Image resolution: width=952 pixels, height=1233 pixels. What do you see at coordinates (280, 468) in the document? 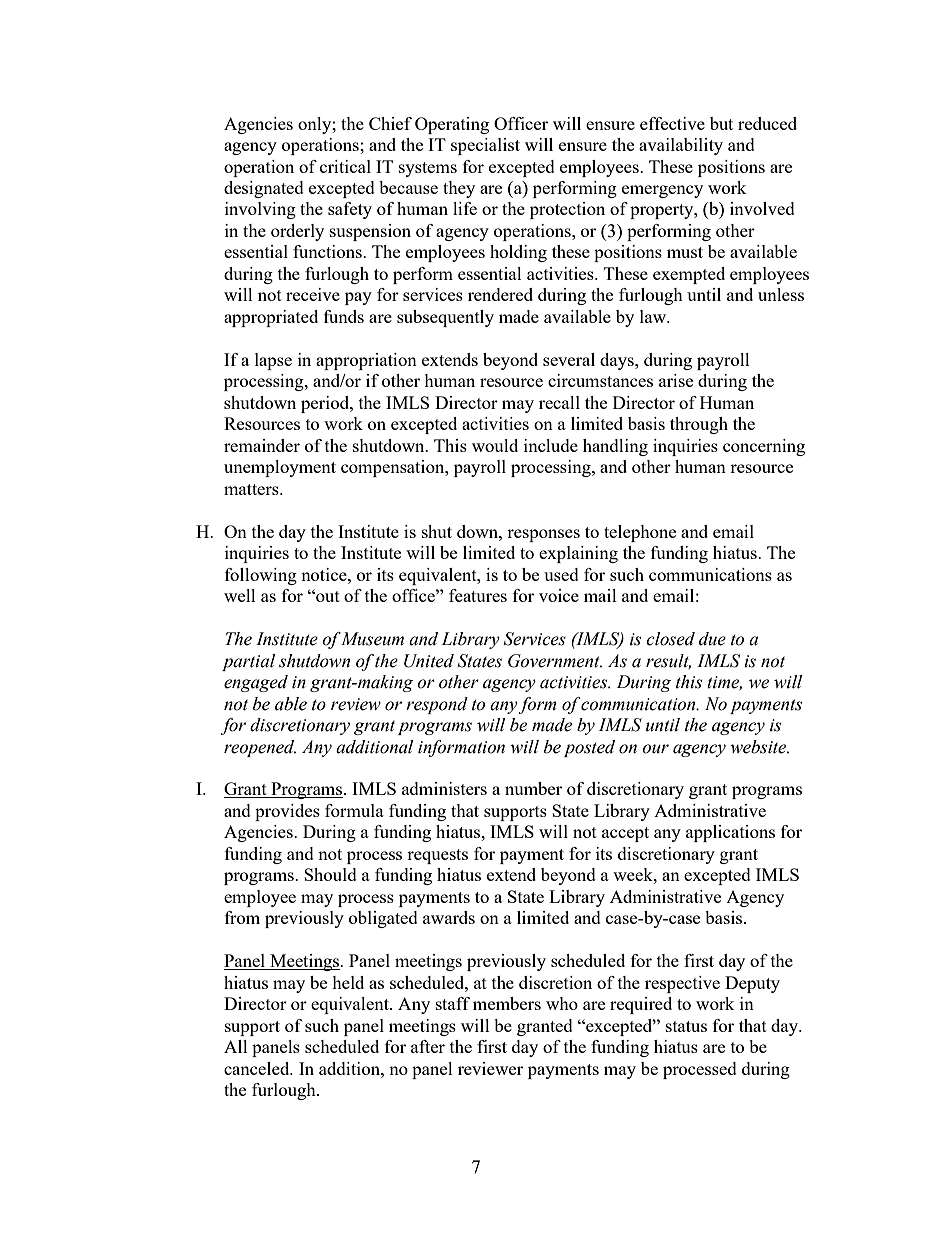
I see `unemployment` at bounding box center [280, 468].
